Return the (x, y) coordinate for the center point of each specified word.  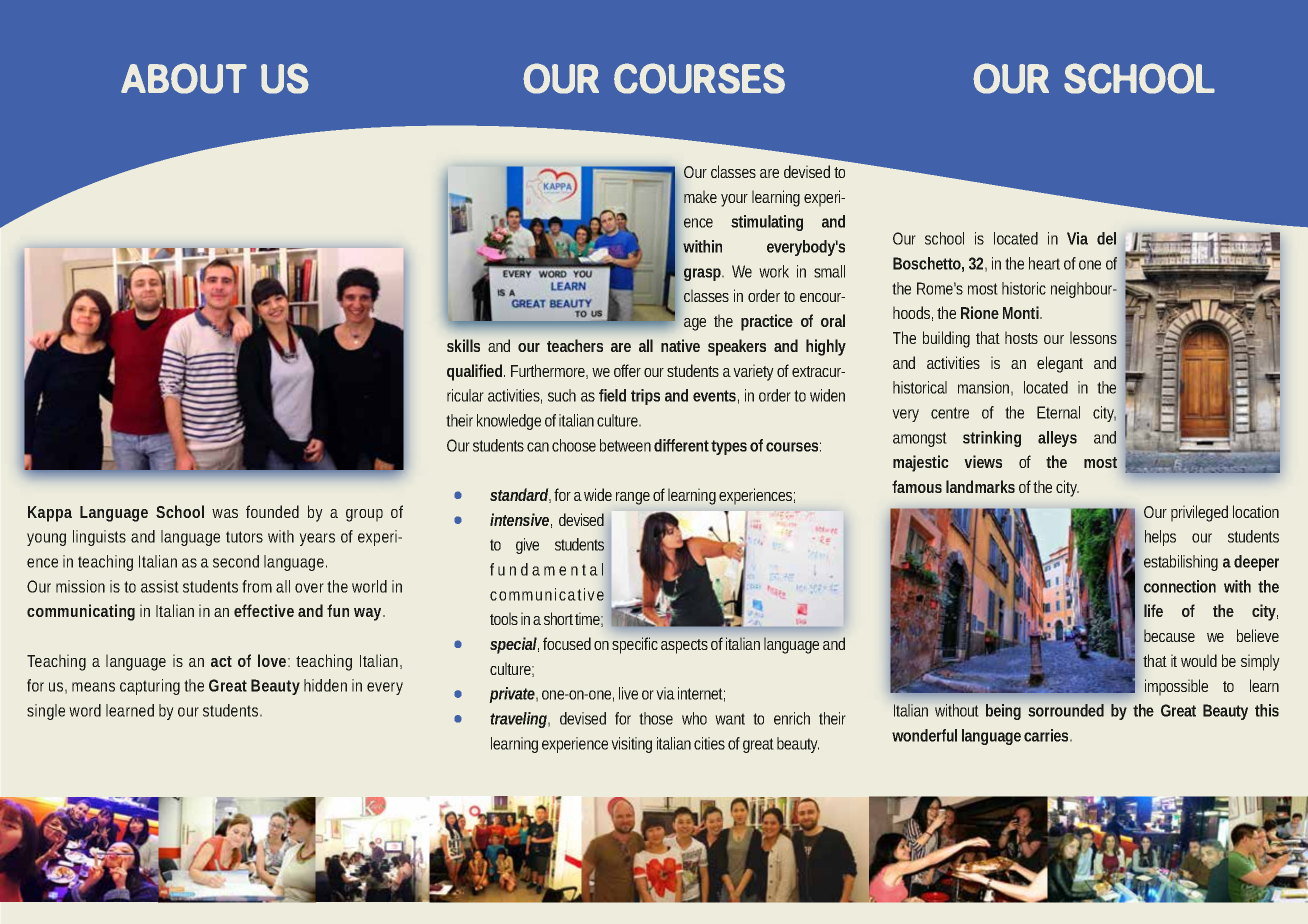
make (700, 196)
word (85, 710)
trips (645, 397)
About (184, 78)
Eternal (1058, 412)
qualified (476, 372)
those (656, 718)
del (1106, 238)
